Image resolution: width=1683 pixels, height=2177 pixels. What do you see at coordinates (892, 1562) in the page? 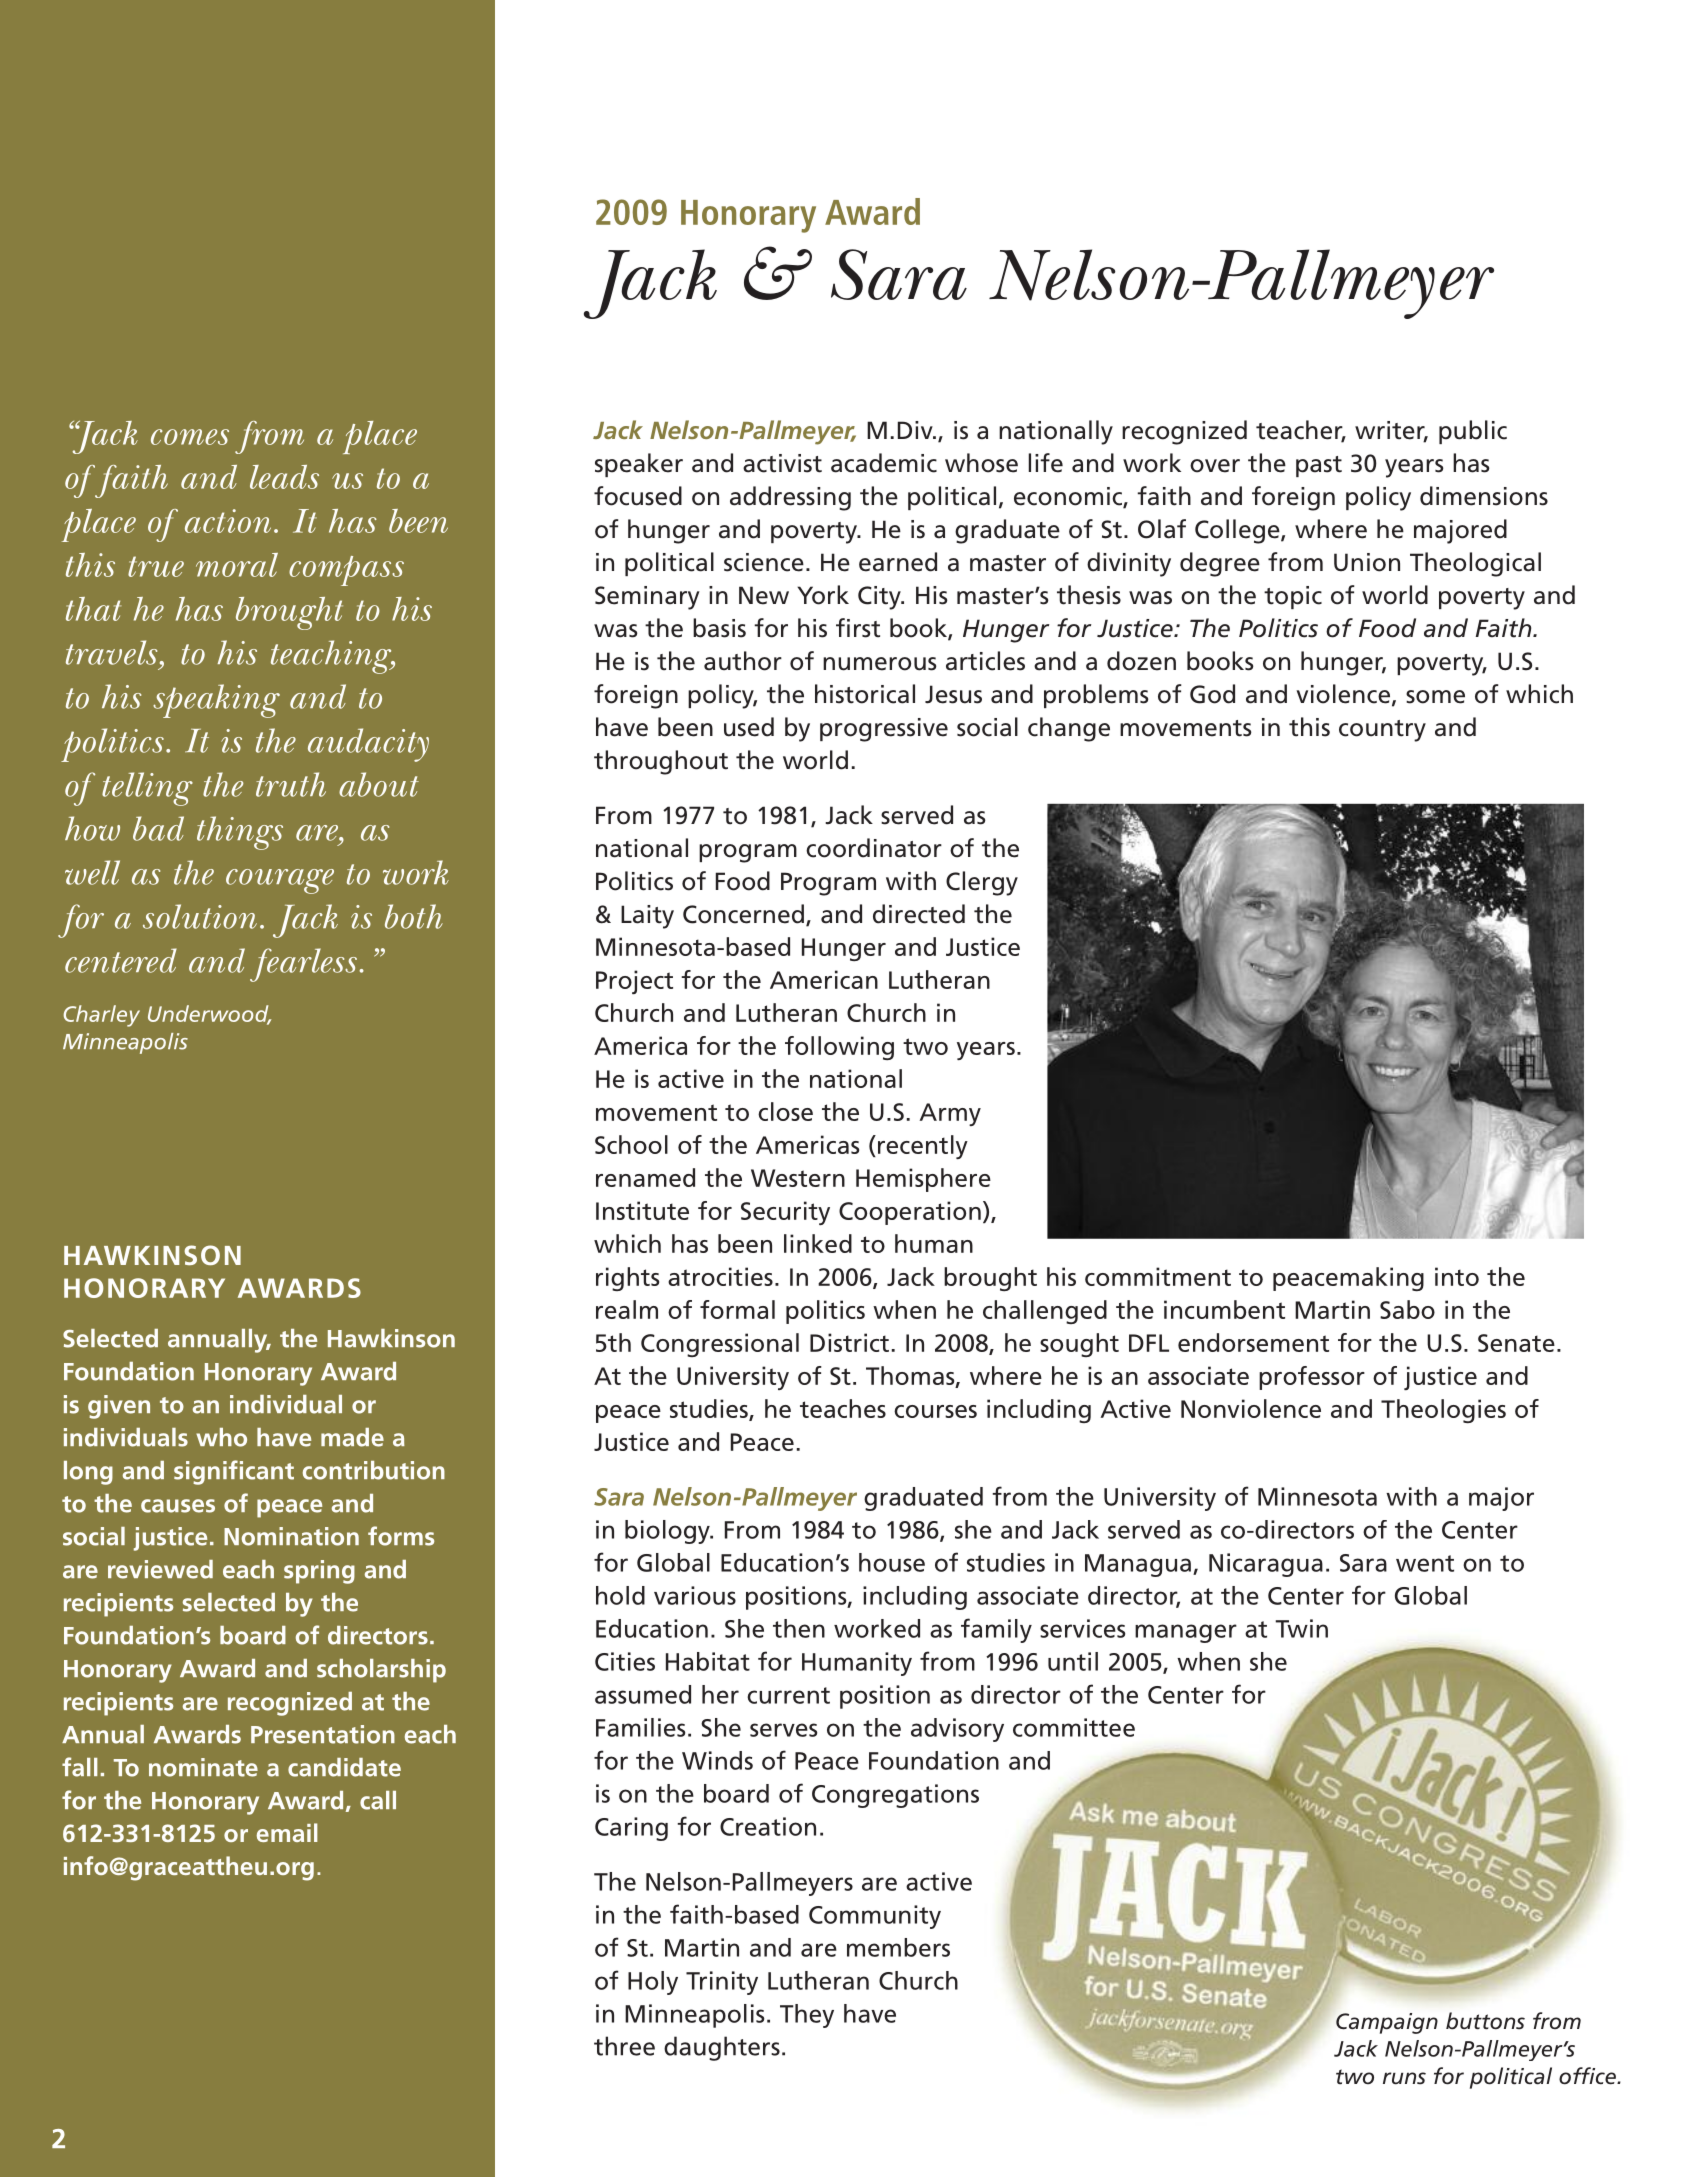
I see `house` at bounding box center [892, 1562].
